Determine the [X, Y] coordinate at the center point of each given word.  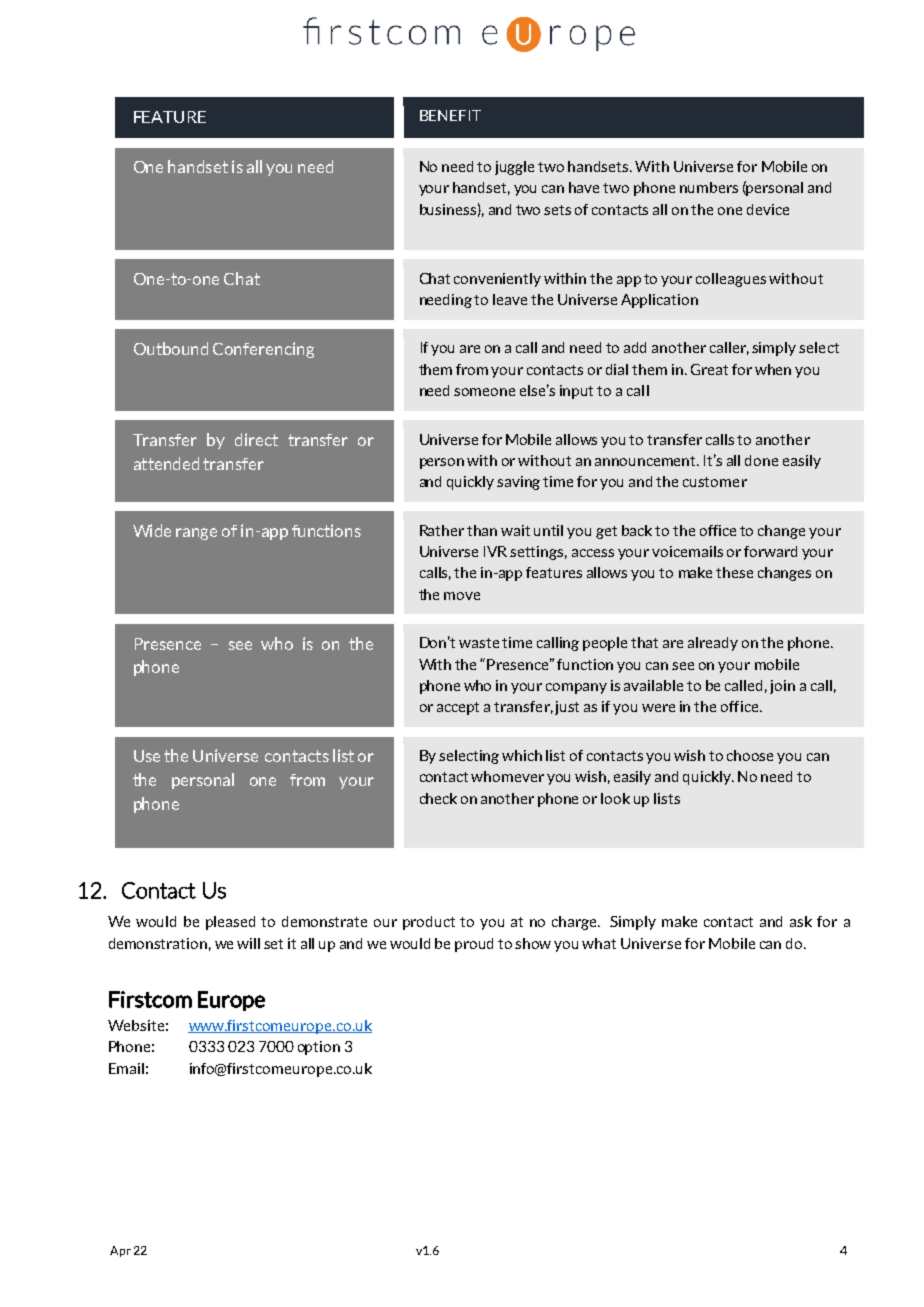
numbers [709, 187]
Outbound [171, 348]
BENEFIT [450, 115]
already [713, 644]
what [599, 943]
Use [147, 756]
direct [256, 439]
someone [484, 392]
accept [458, 708]
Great [709, 369]
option [319, 1048]
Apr [120, 1251]
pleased [230, 923]
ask [801, 921]
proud [474, 945]
